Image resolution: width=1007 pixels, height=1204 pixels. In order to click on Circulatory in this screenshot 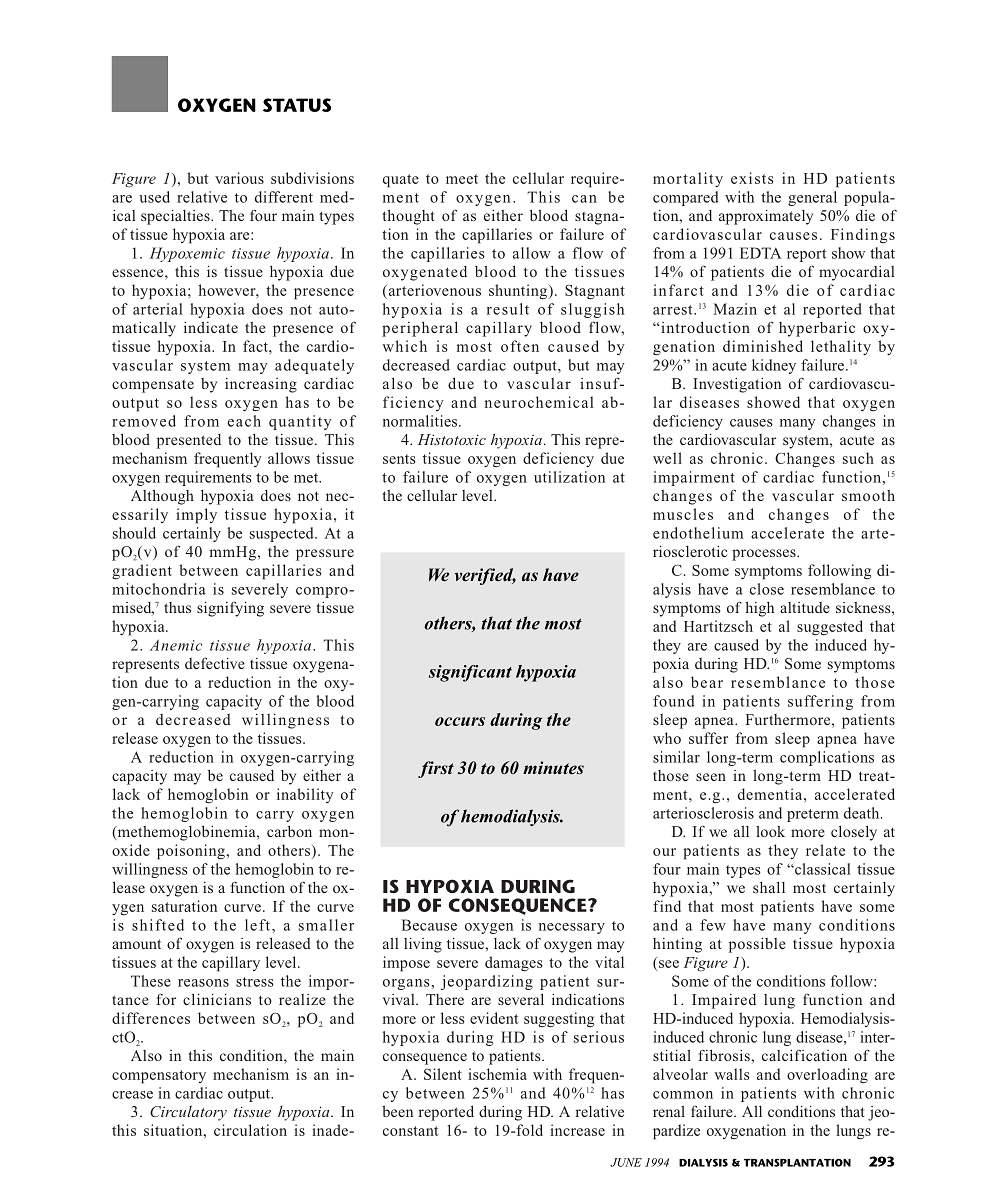, I will do `click(188, 1113)`.
